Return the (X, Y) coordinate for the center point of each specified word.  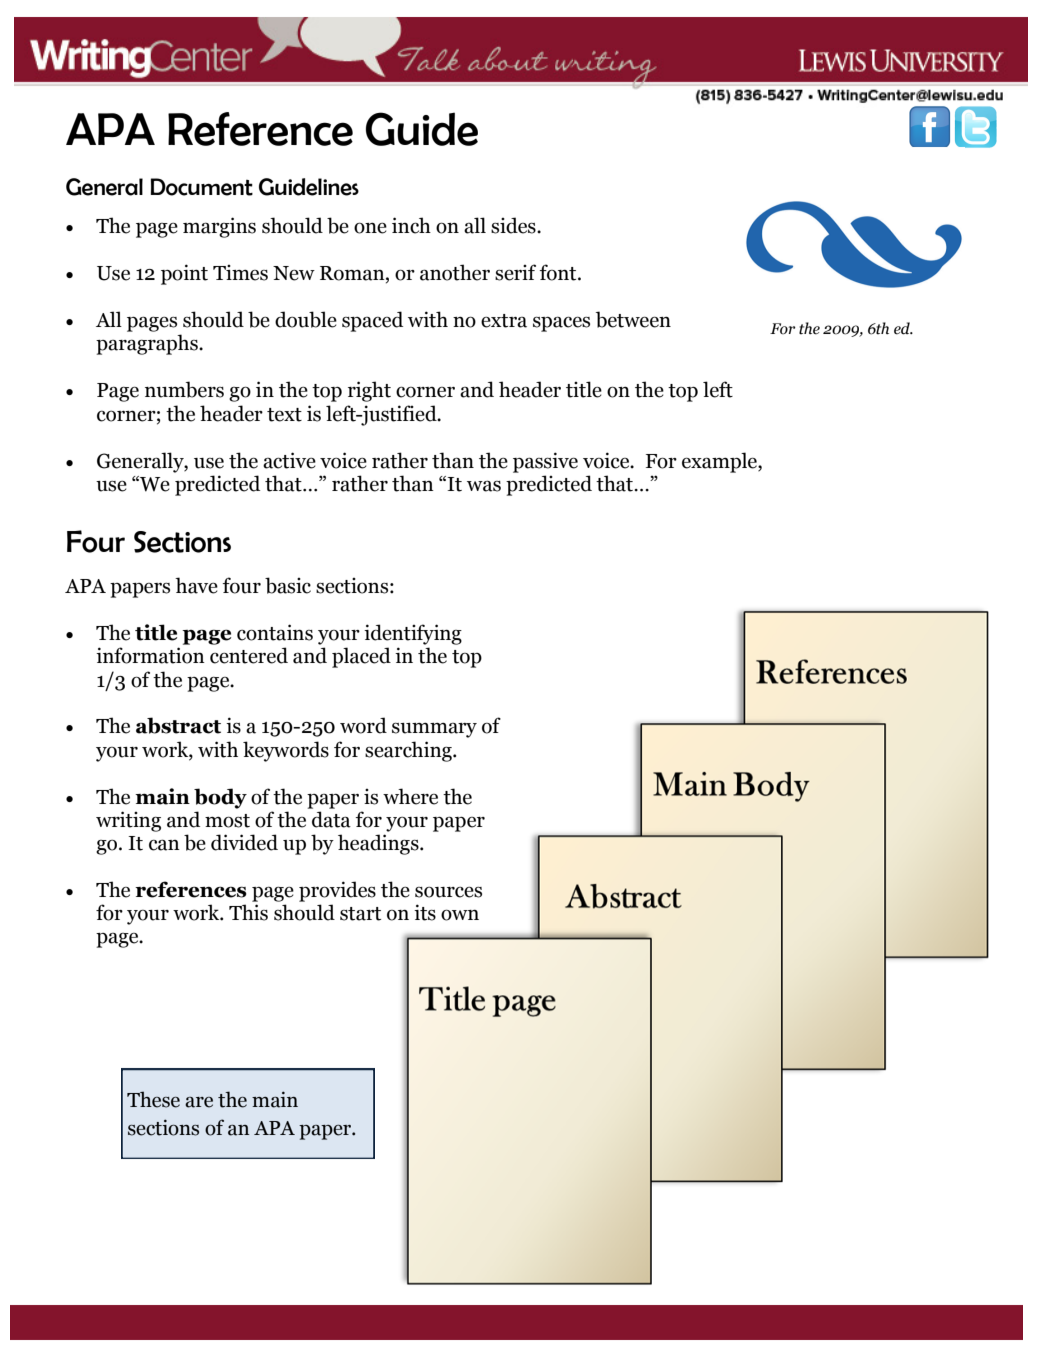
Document (202, 187)
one (370, 228)
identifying (413, 634)
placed (361, 657)
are (199, 1102)
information (150, 655)
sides (514, 225)
